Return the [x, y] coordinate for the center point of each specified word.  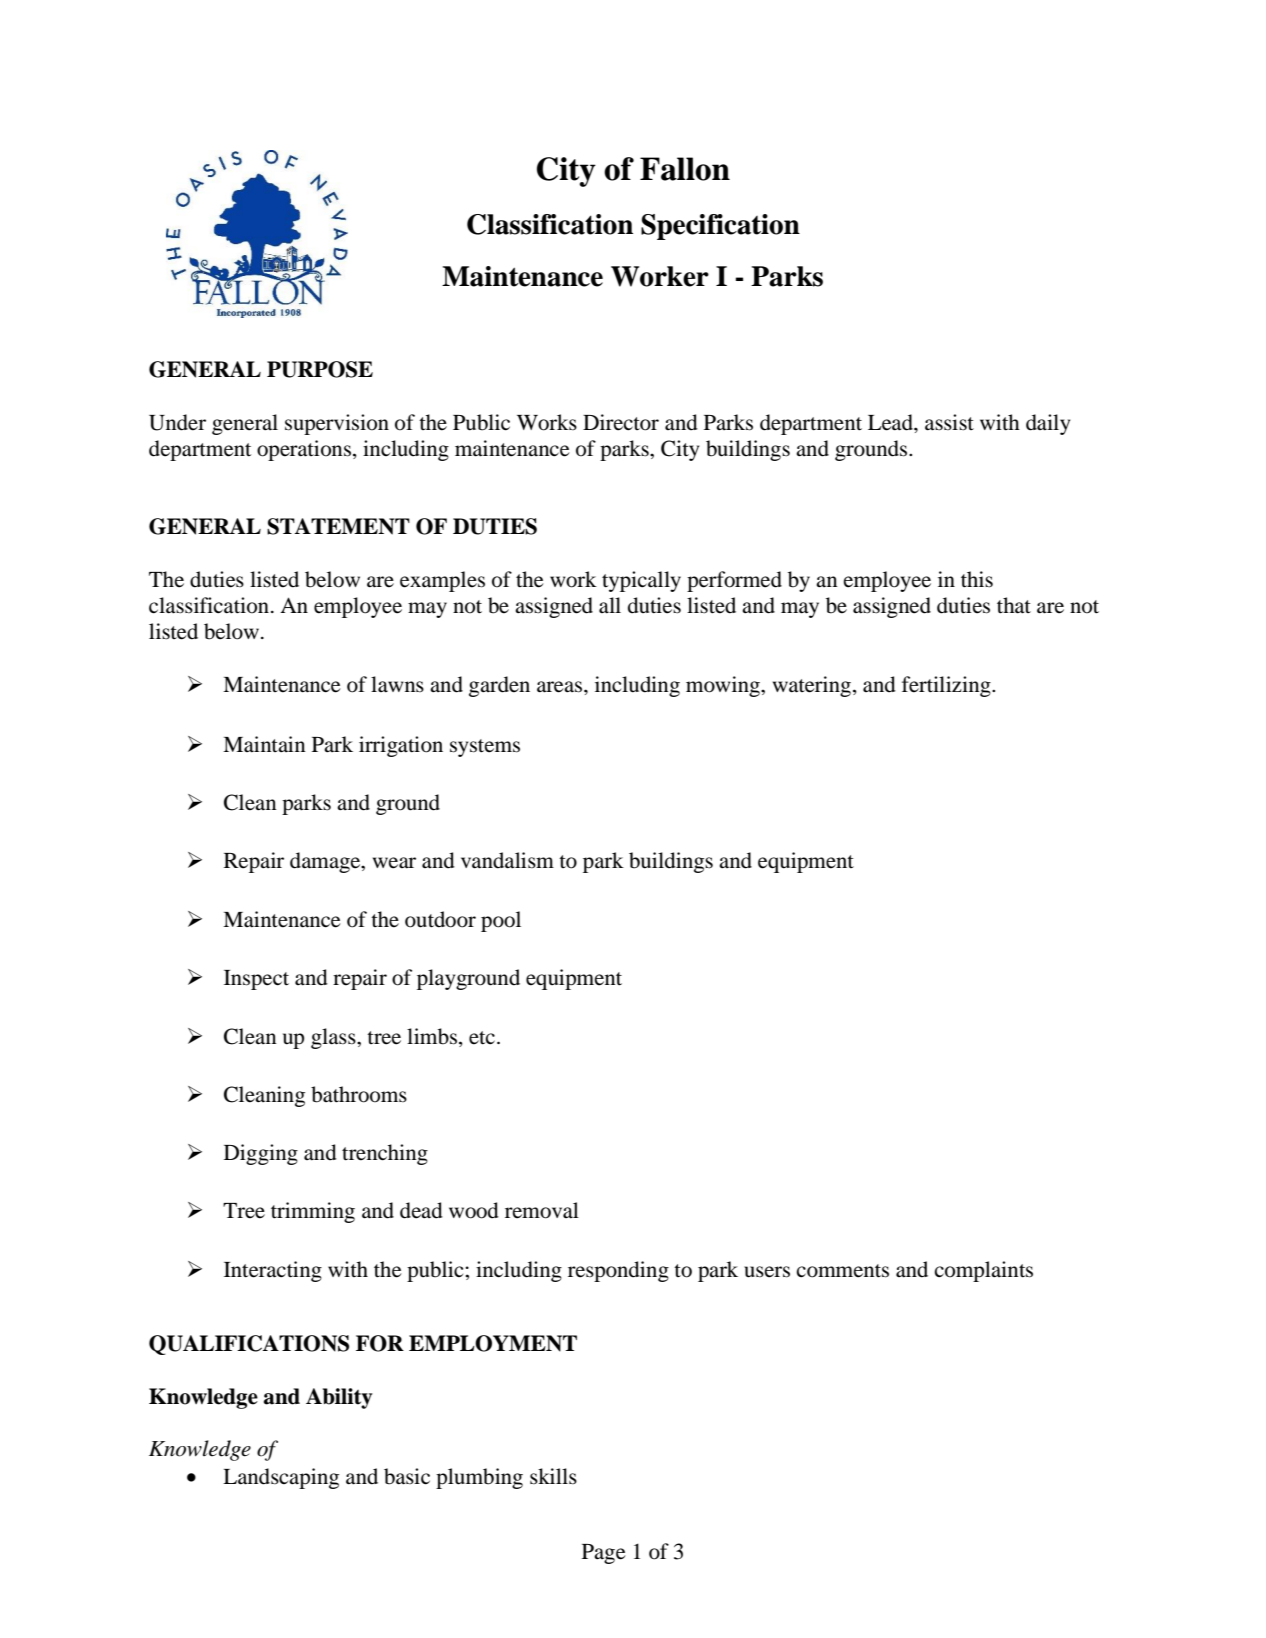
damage [326, 862]
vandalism [507, 860]
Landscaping [281, 1478]
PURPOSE [320, 369]
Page [604, 1554]
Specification [720, 227]
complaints [983, 1271]
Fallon [685, 169]
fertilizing [947, 686]
